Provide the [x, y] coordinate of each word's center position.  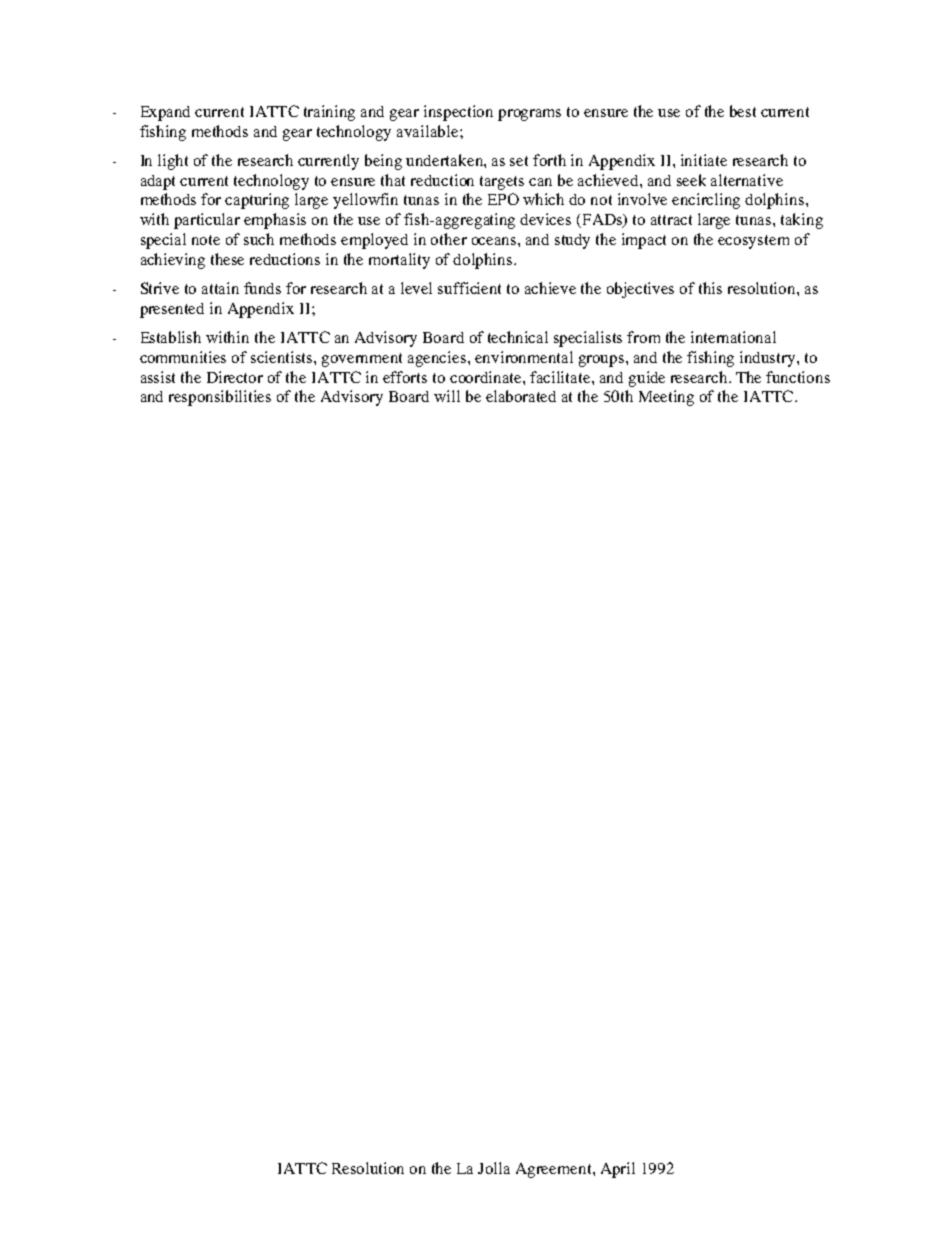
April [618, 1170]
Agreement [555, 1170]
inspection [458, 113]
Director [235, 377]
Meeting [666, 398]
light [173, 162]
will [447, 396]
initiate [704, 160]
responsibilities [220, 398]
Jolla [494, 1168]
